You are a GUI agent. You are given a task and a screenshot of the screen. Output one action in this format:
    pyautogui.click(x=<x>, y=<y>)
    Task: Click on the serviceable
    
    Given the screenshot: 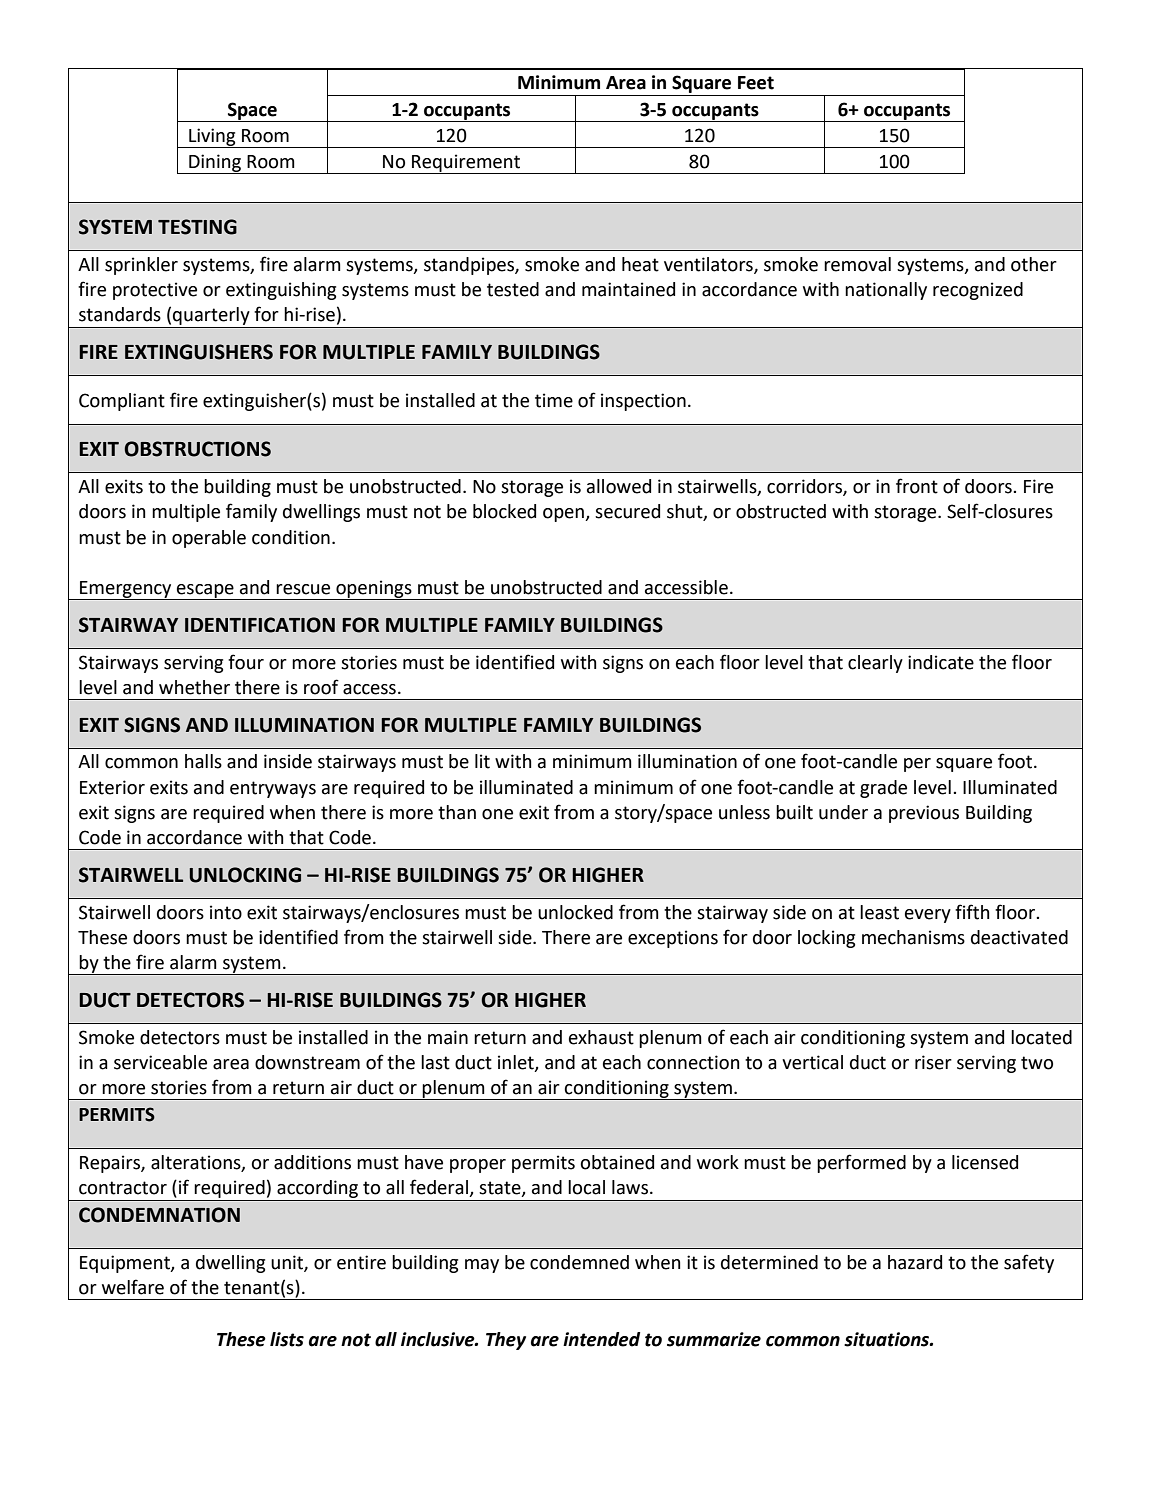 What is the action you would take?
    pyautogui.click(x=160, y=1062)
